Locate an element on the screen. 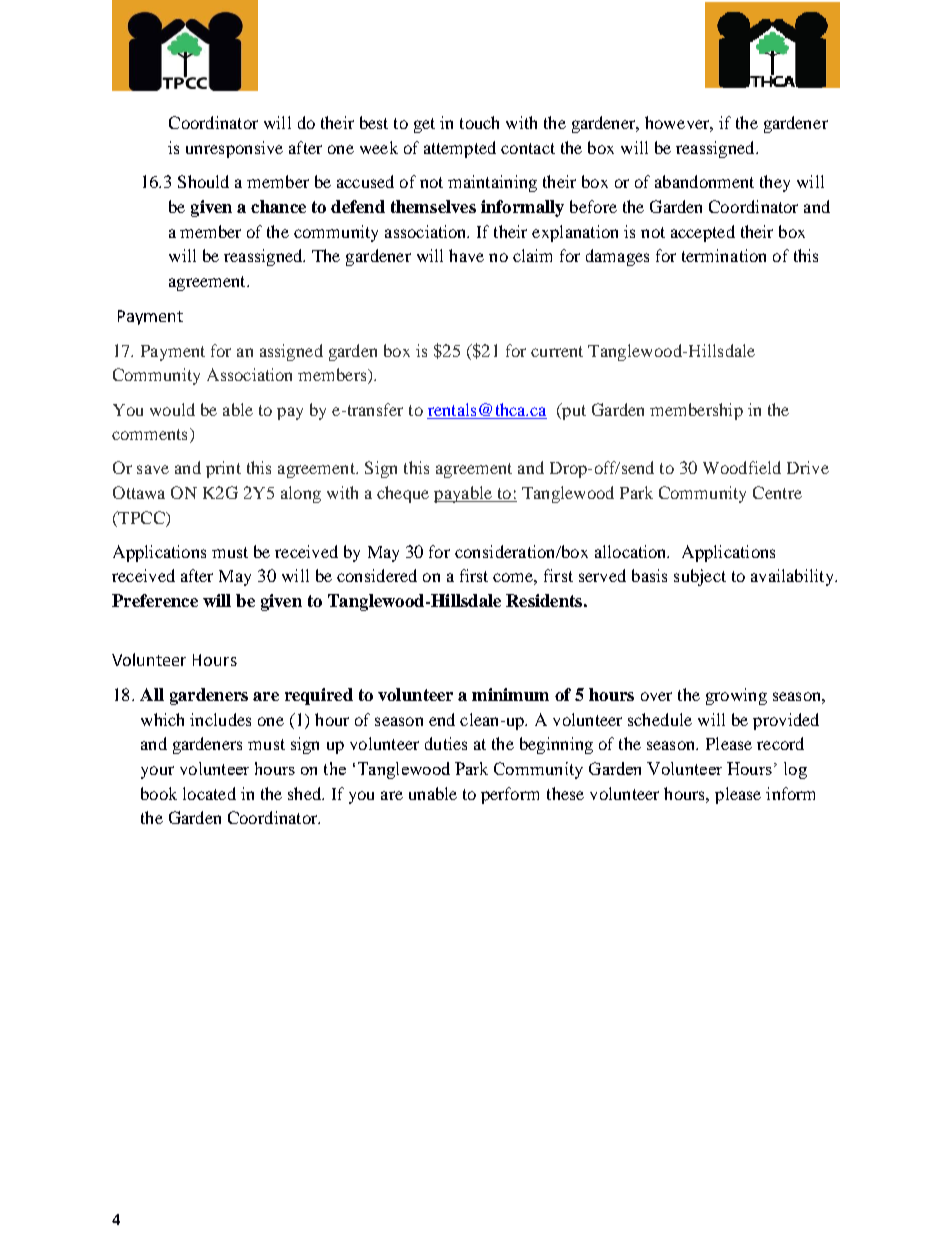  Drive is located at coordinates (808, 467).
